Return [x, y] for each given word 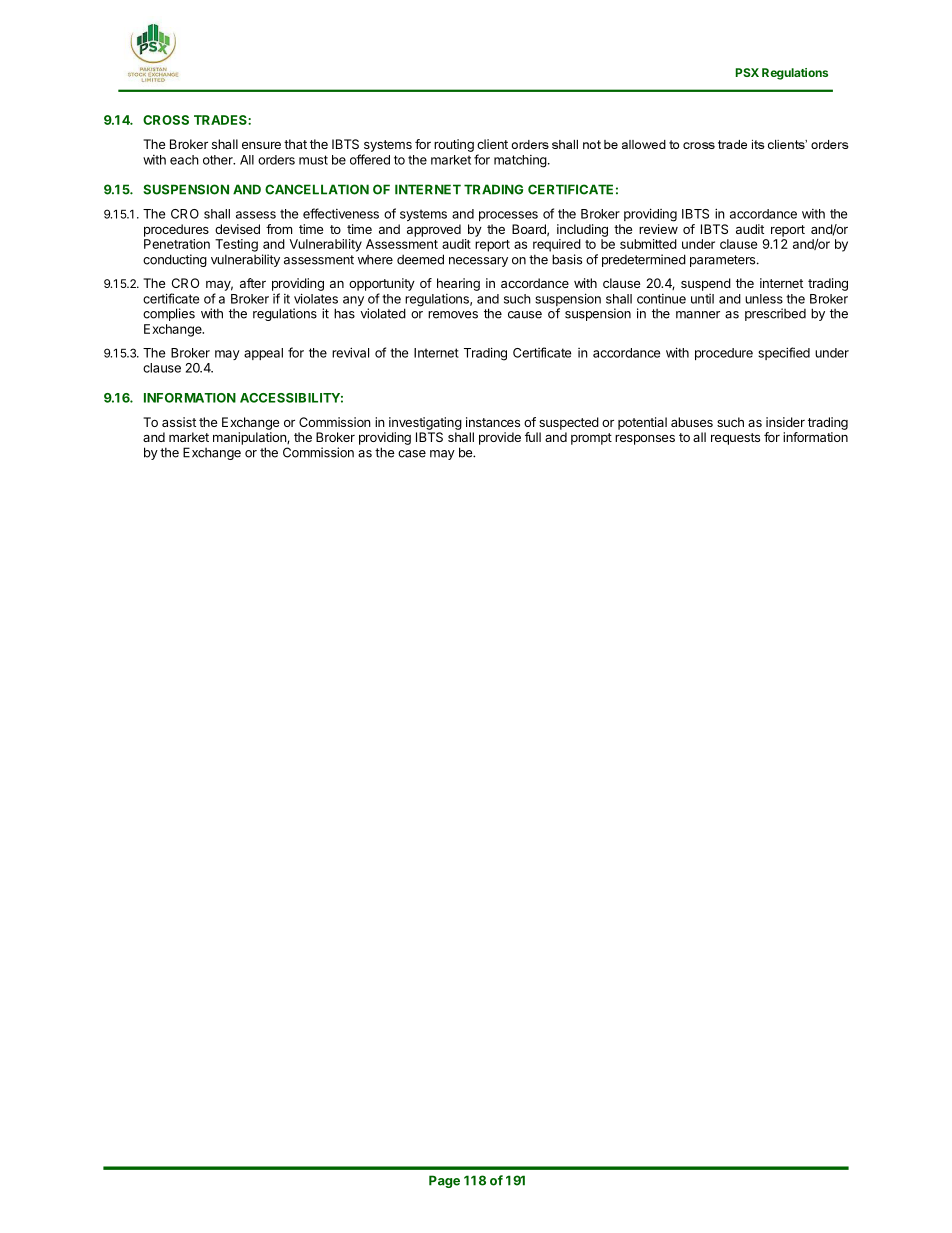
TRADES [221, 120]
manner [698, 315]
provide [500, 438]
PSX [747, 72]
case [412, 454]
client [492, 144]
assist [179, 422]
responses [645, 440]
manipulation [250, 438]
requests [735, 439]
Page [444, 1181]
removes [453, 315]
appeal [263, 354]
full [533, 437]
